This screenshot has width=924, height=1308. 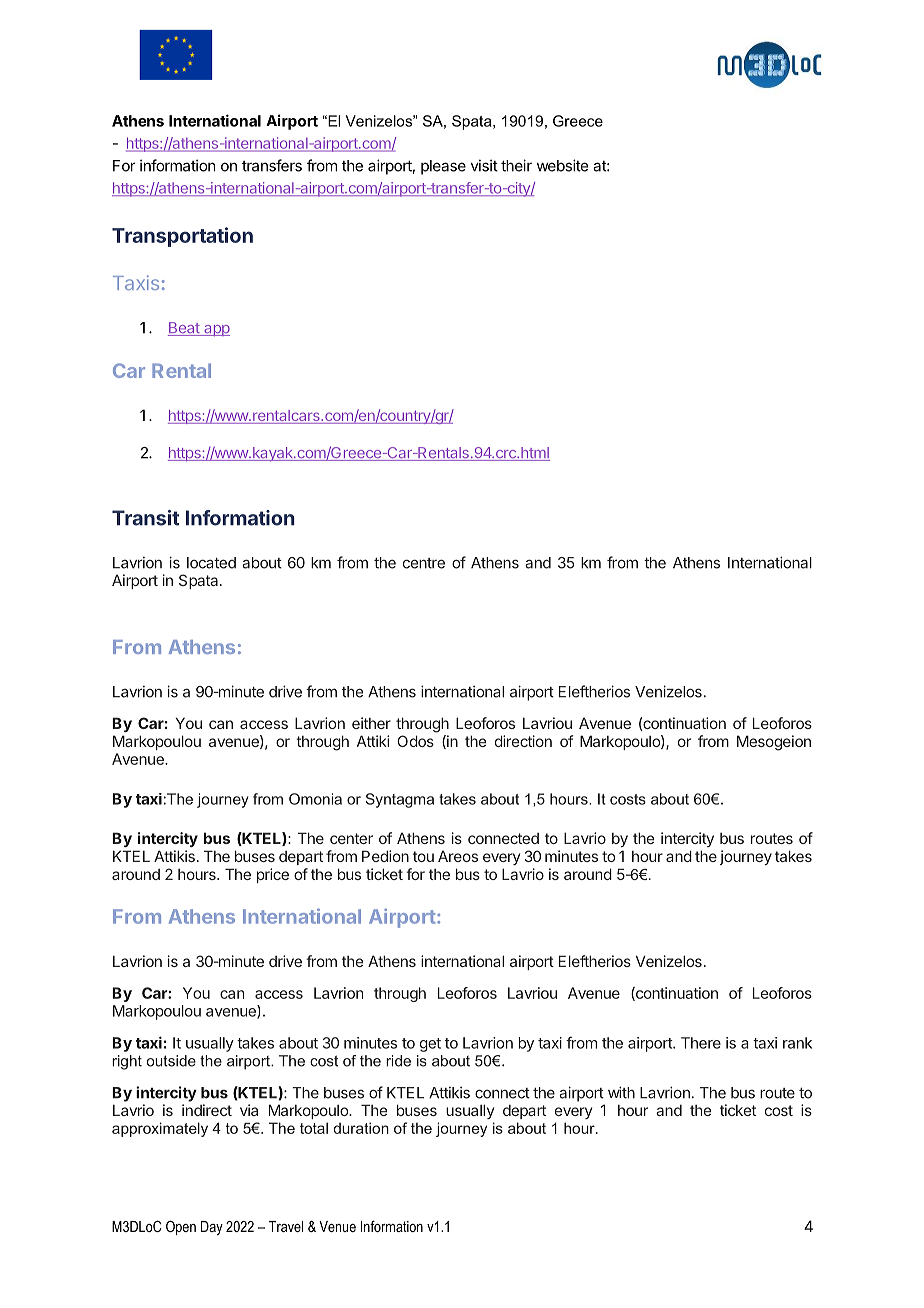 What do you see at coordinates (516, 165) in the screenshot?
I see `their` at bounding box center [516, 165].
